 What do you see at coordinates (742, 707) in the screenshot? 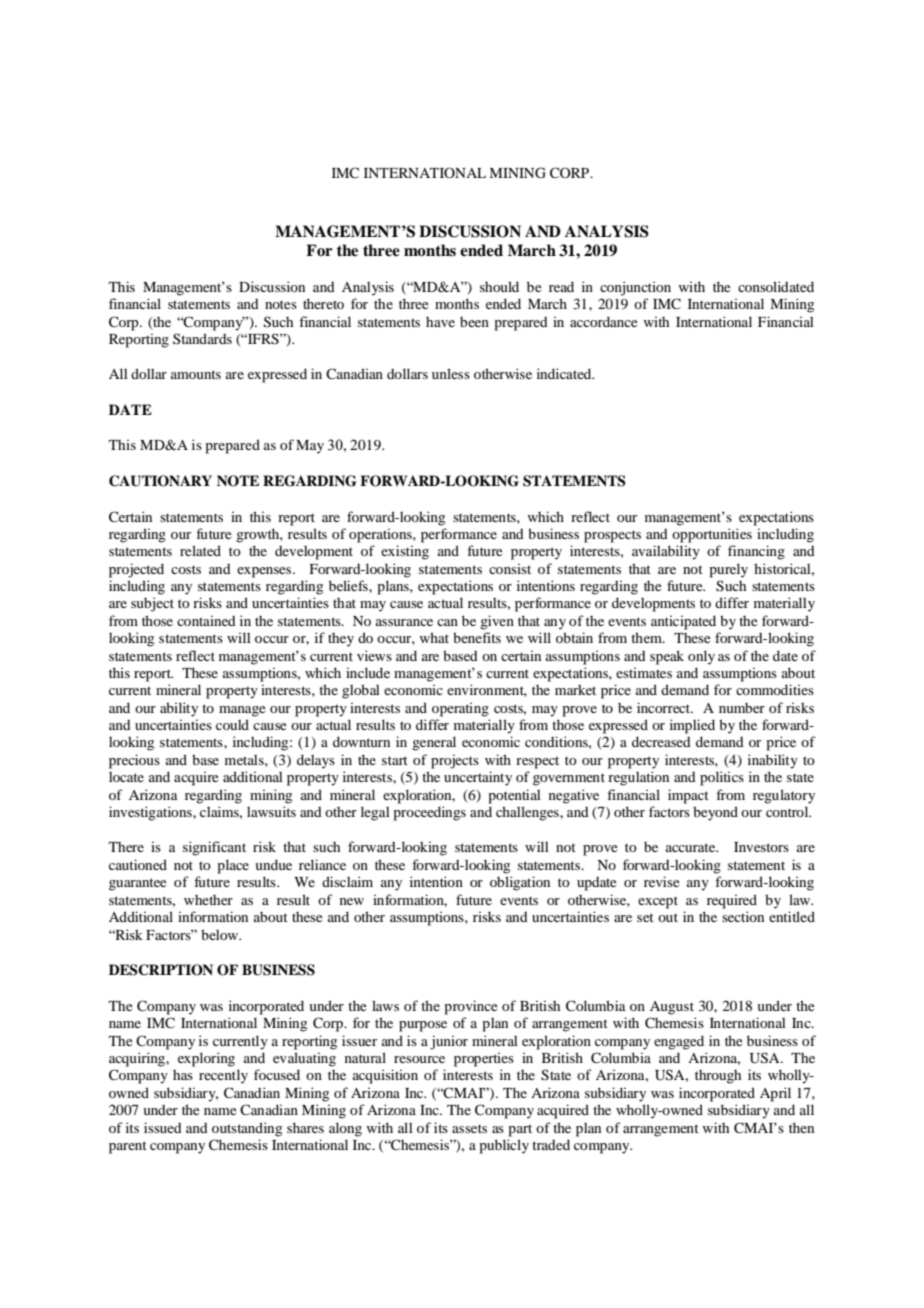
I see `number` at bounding box center [742, 707].
